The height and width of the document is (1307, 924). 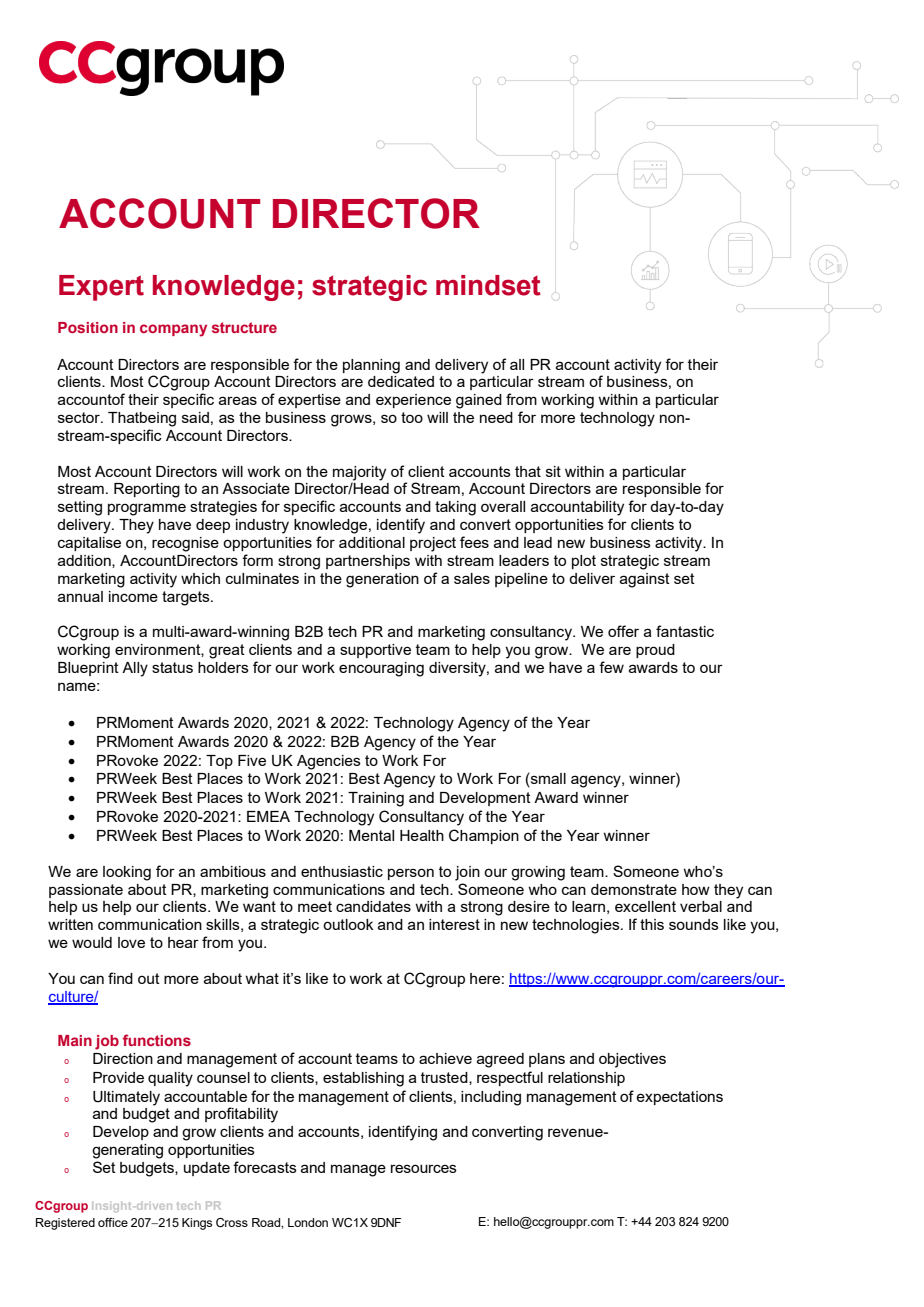 What do you see at coordinates (113, 1222) in the document?
I see `office` at bounding box center [113, 1222].
